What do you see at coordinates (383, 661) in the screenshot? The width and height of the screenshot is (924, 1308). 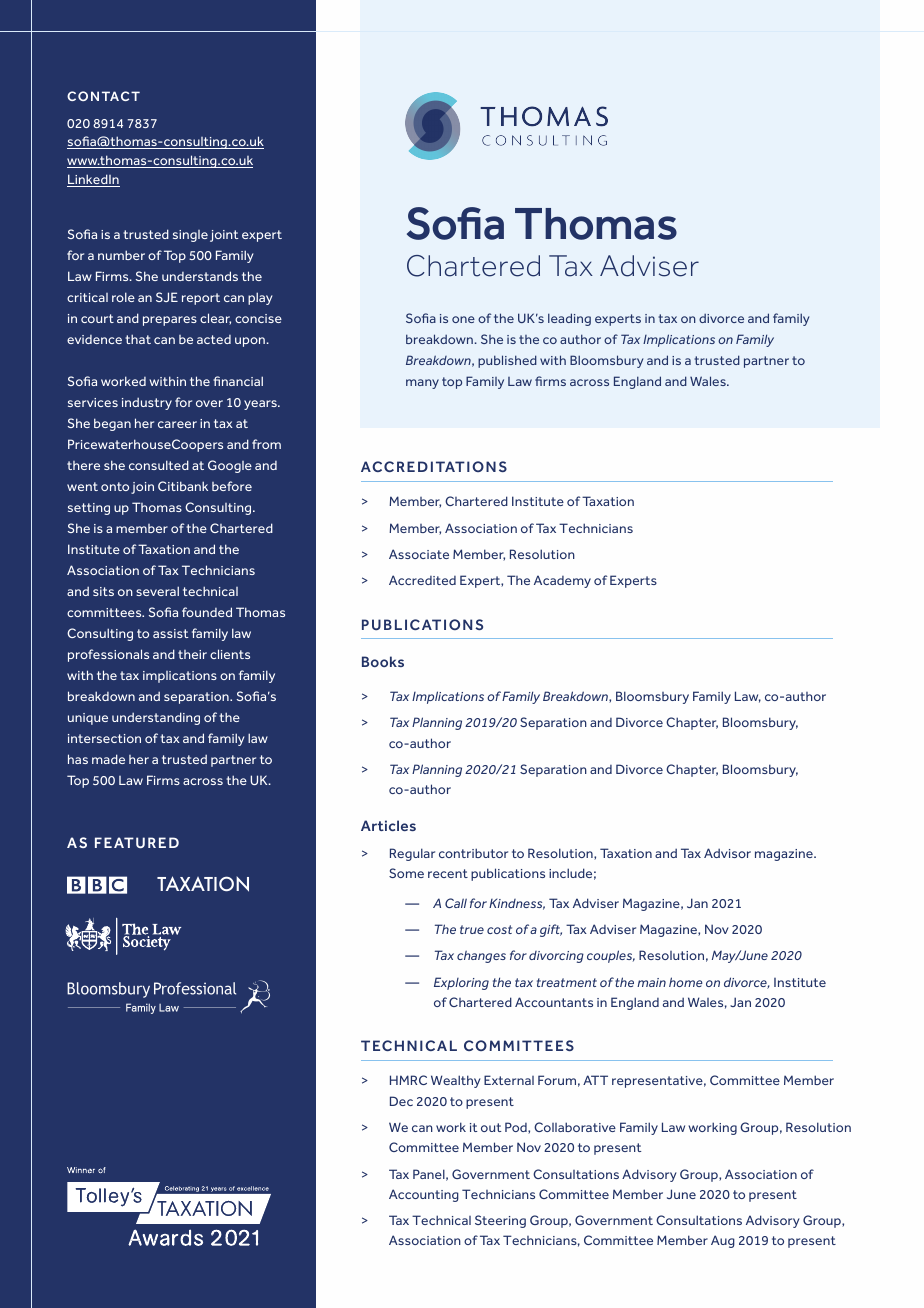 I see `Books` at bounding box center [383, 661].
